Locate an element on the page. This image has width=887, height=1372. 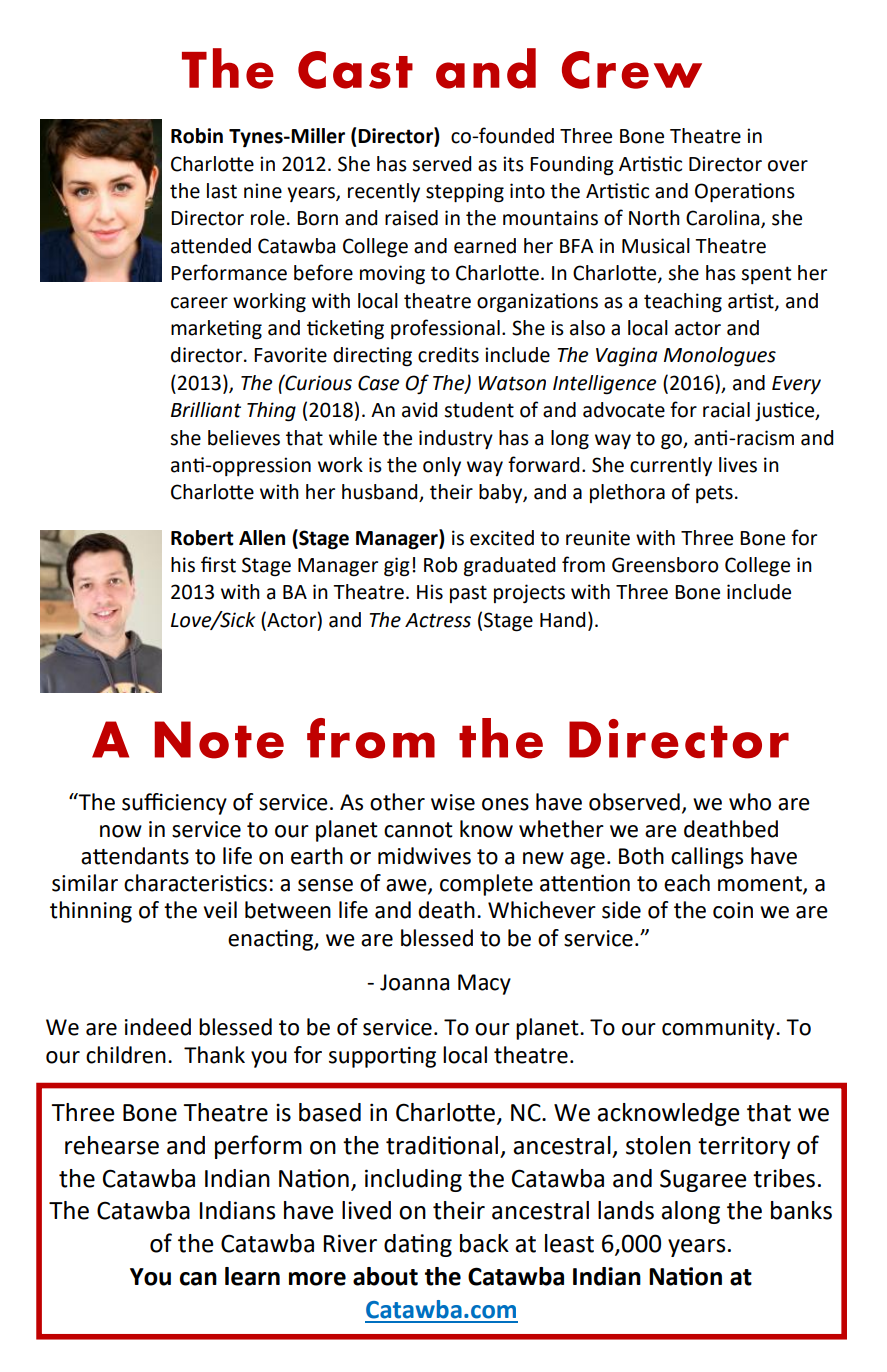
Robin is located at coordinates (197, 136).
